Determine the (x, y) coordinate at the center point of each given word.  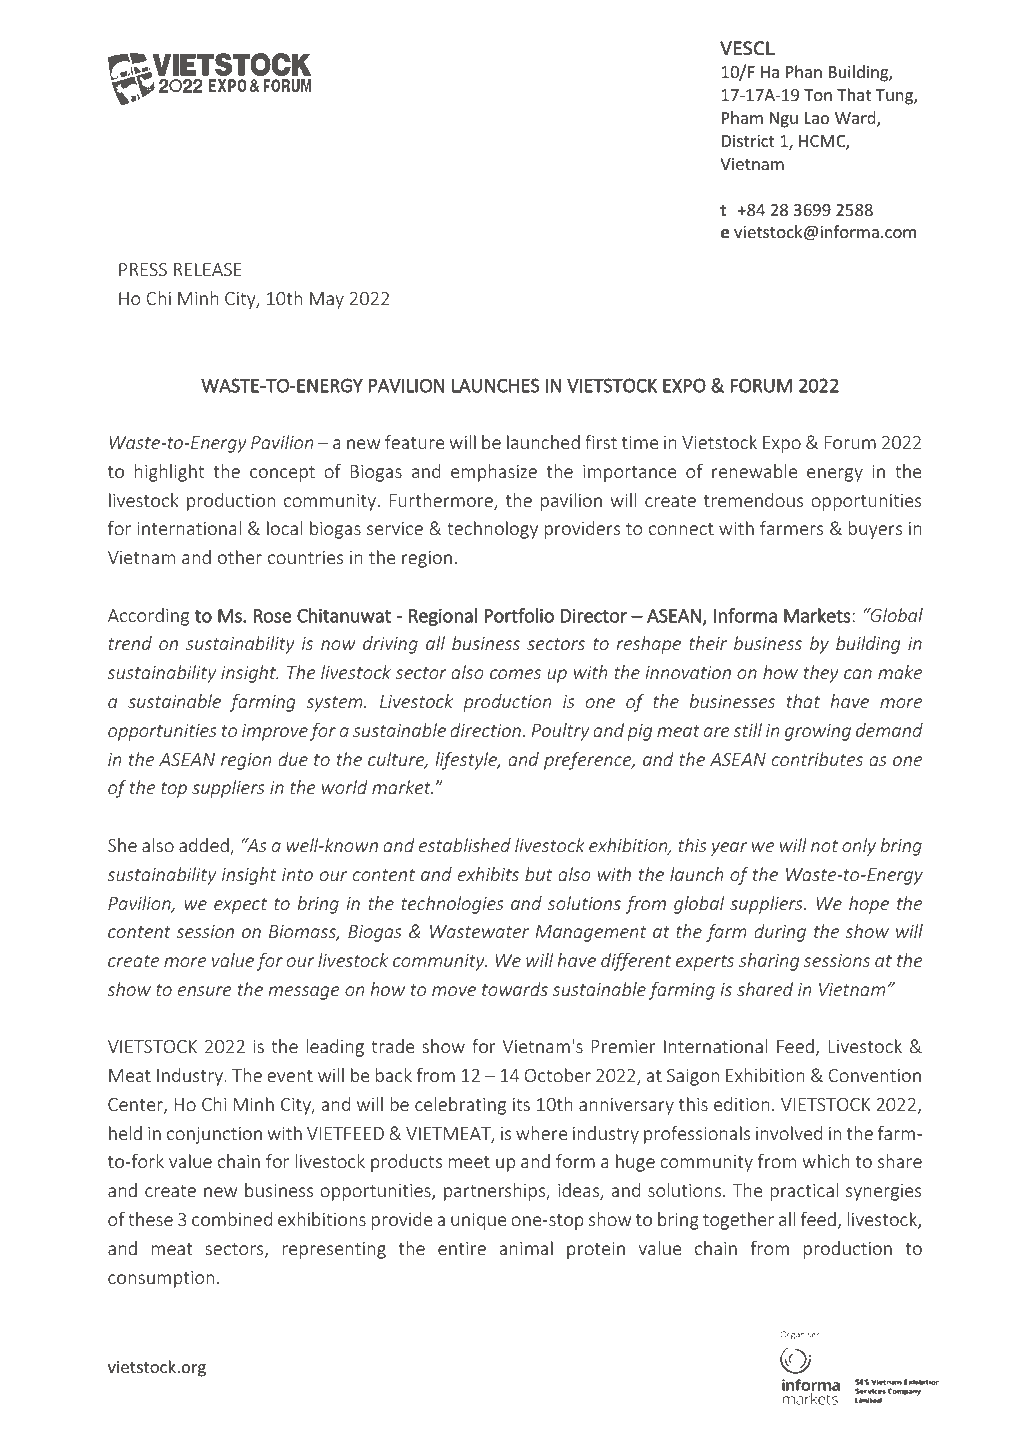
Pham (742, 117)
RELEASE (208, 269)
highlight (169, 473)
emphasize (494, 473)
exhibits (488, 874)
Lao (817, 118)
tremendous (753, 500)
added (205, 846)
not (824, 846)
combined (232, 1219)
